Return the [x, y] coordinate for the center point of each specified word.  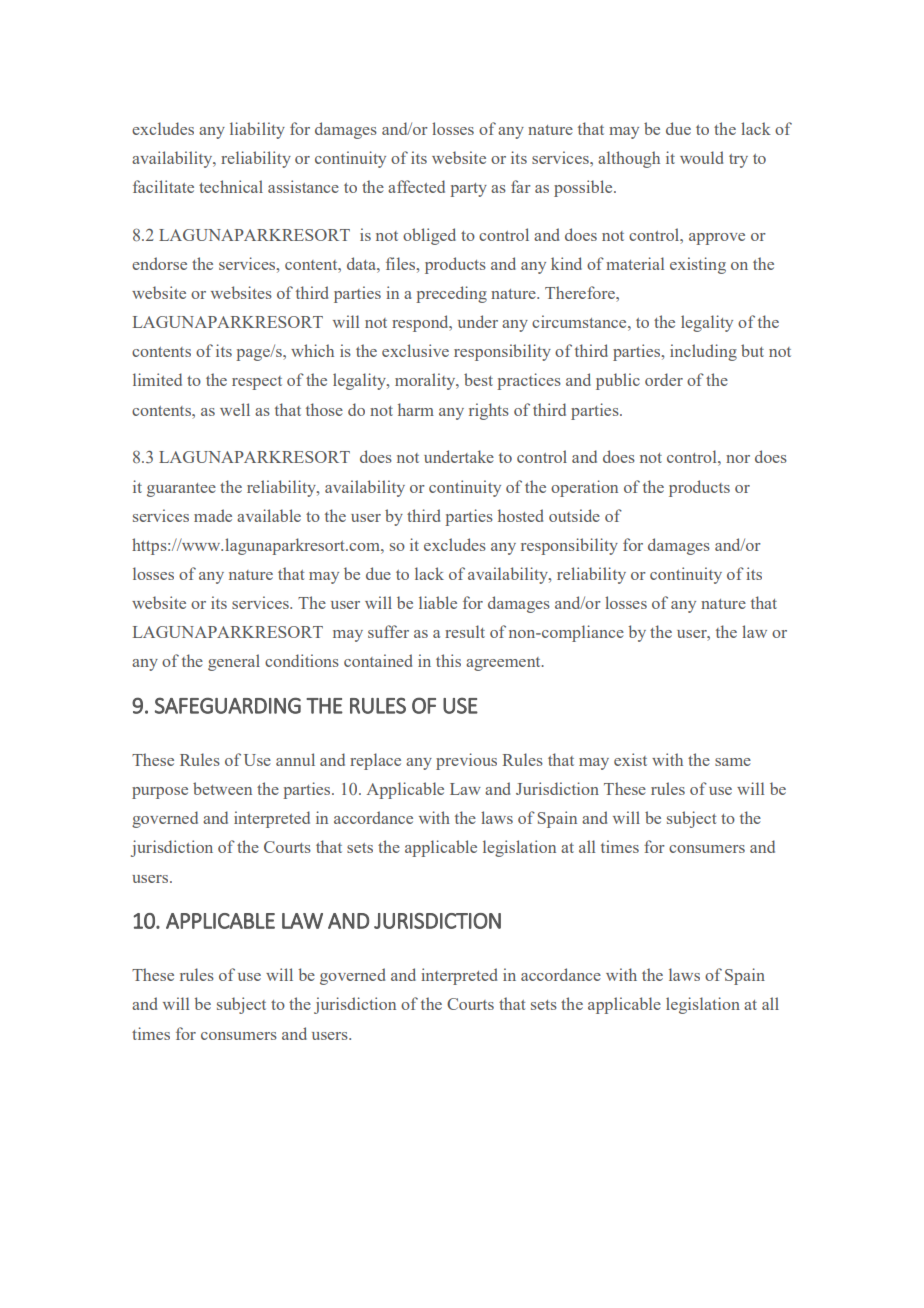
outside [574, 515]
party [468, 190]
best [478, 379]
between [222, 788]
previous [466, 761]
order [664, 379]
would [701, 157]
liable [438, 602]
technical [231, 186]
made [213, 515]
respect [257, 383]
